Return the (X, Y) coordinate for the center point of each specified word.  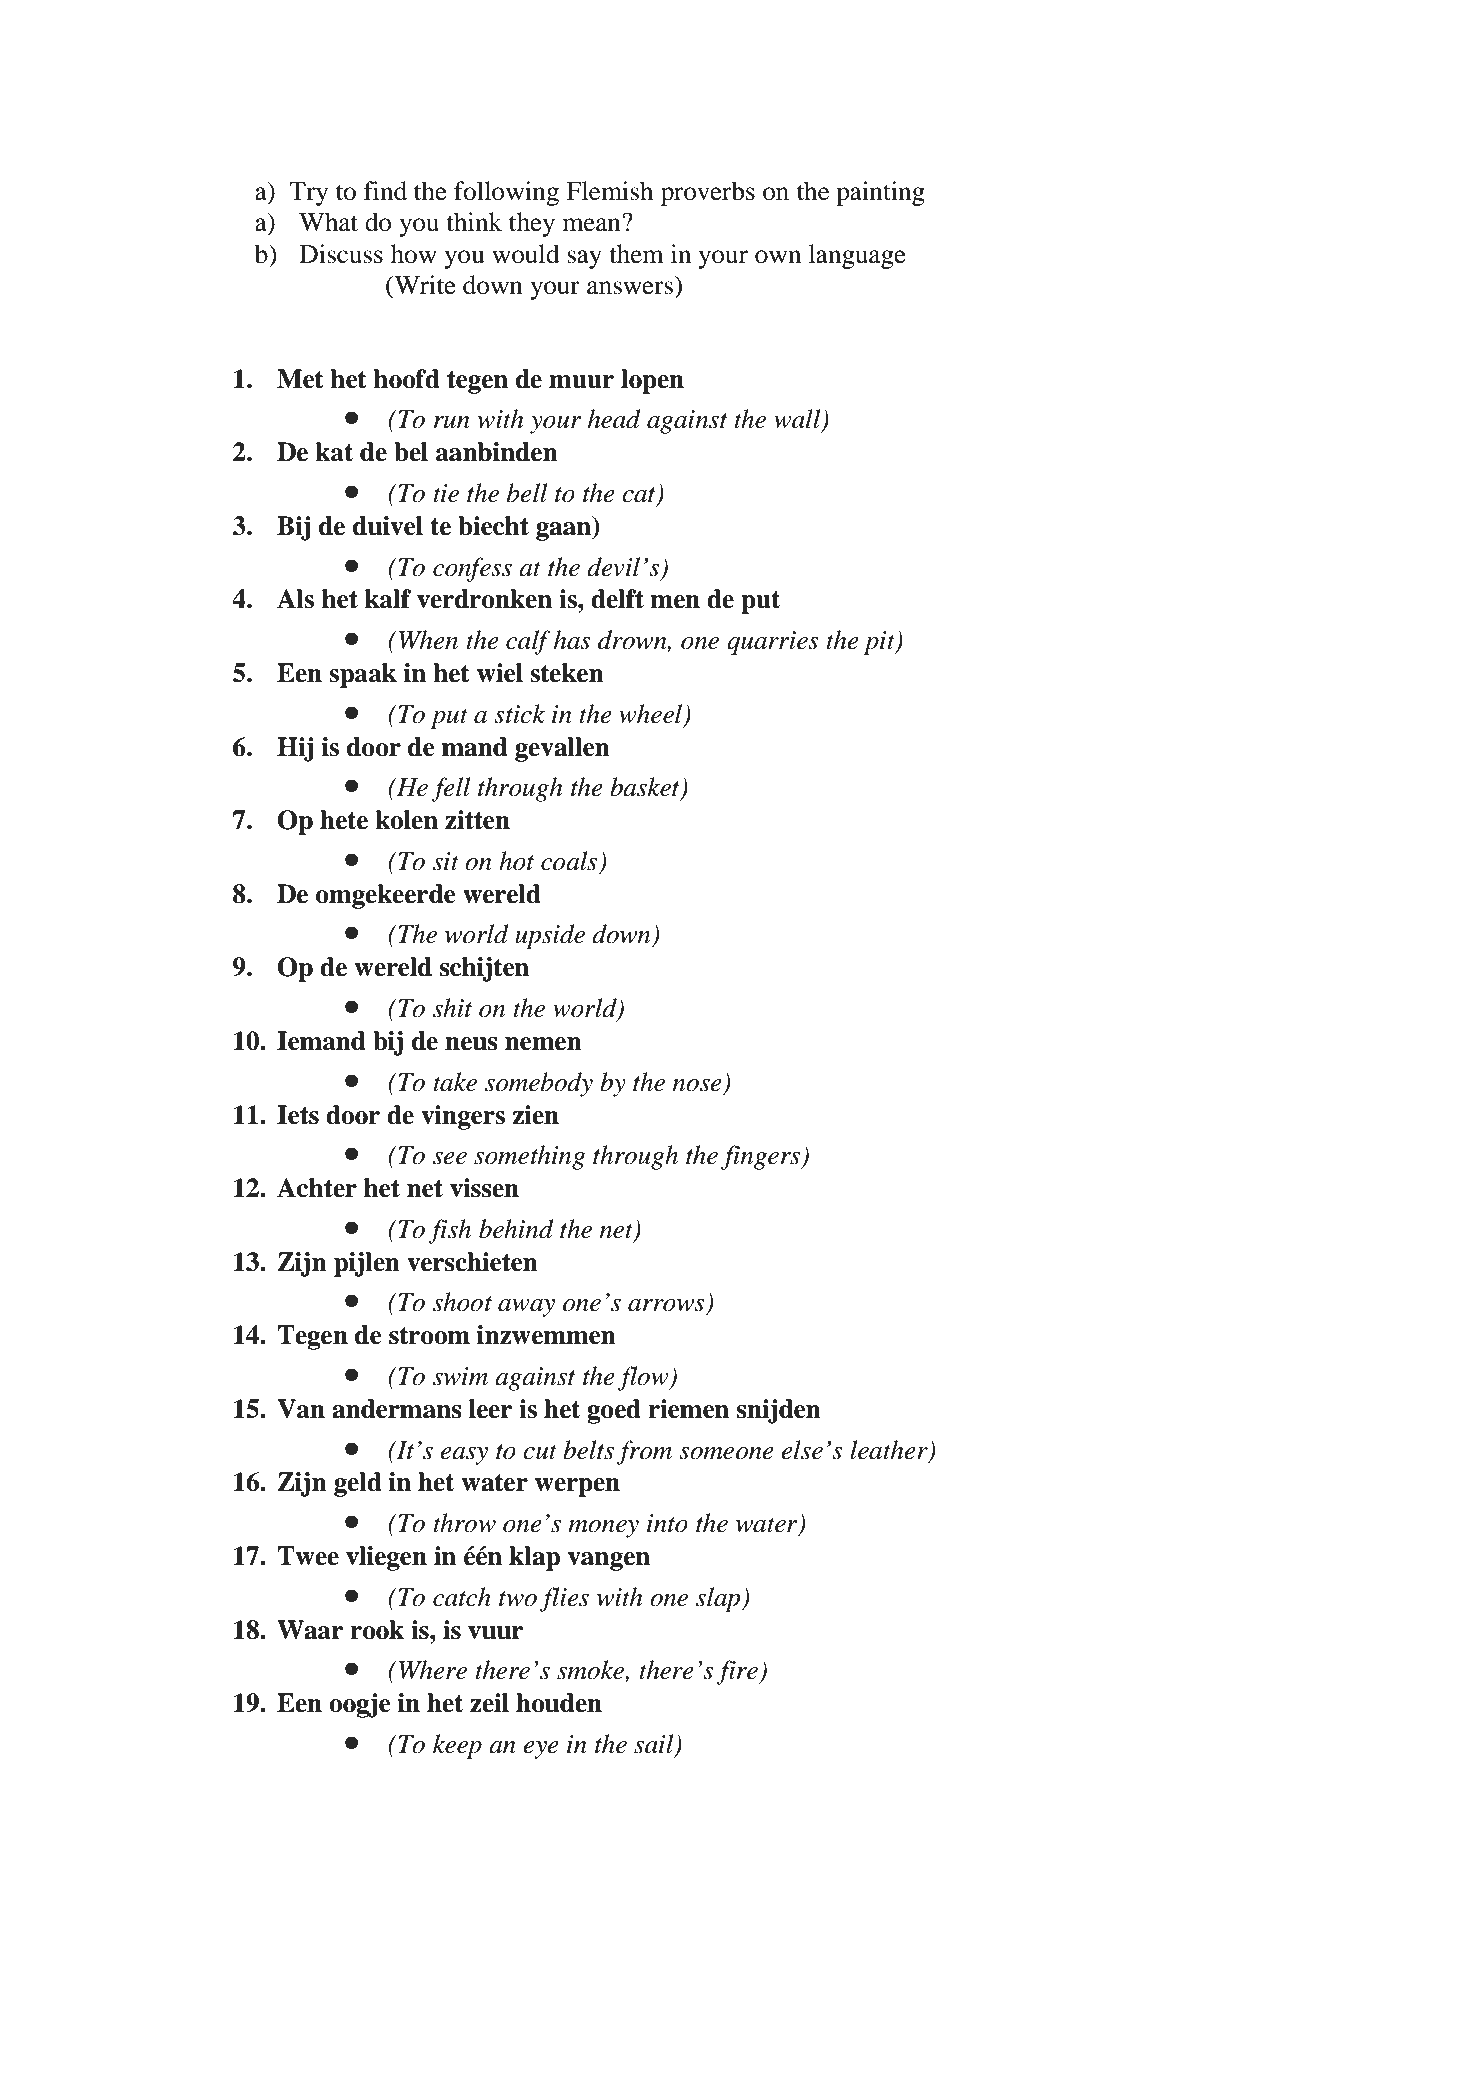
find (385, 191)
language (857, 256)
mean (593, 224)
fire (738, 1672)
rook (377, 1630)
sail (655, 1745)
